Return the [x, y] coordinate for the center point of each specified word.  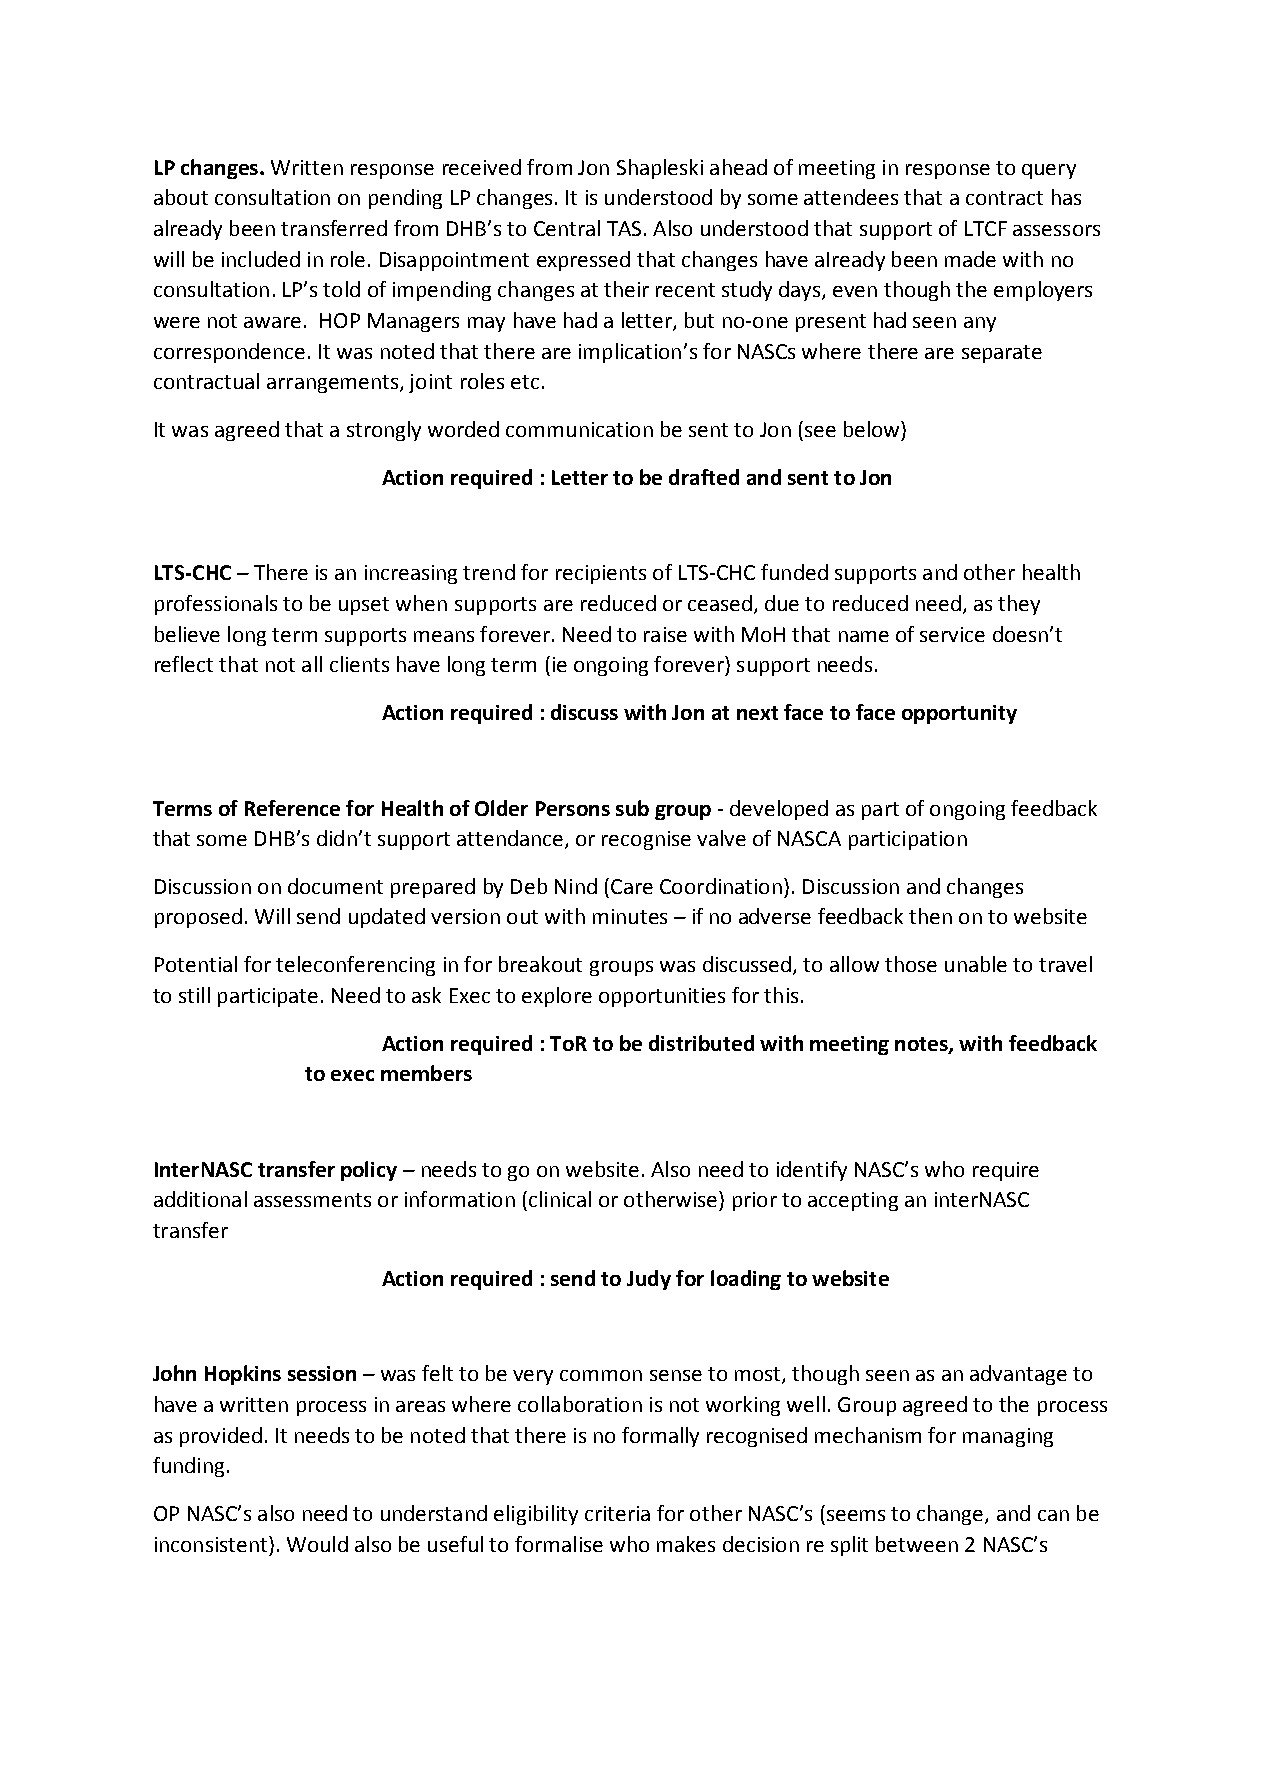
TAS [624, 228]
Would [317, 1544]
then [930, 916]
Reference [292, 808]
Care [632, 886]
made [970, 259]
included [261, 259]
